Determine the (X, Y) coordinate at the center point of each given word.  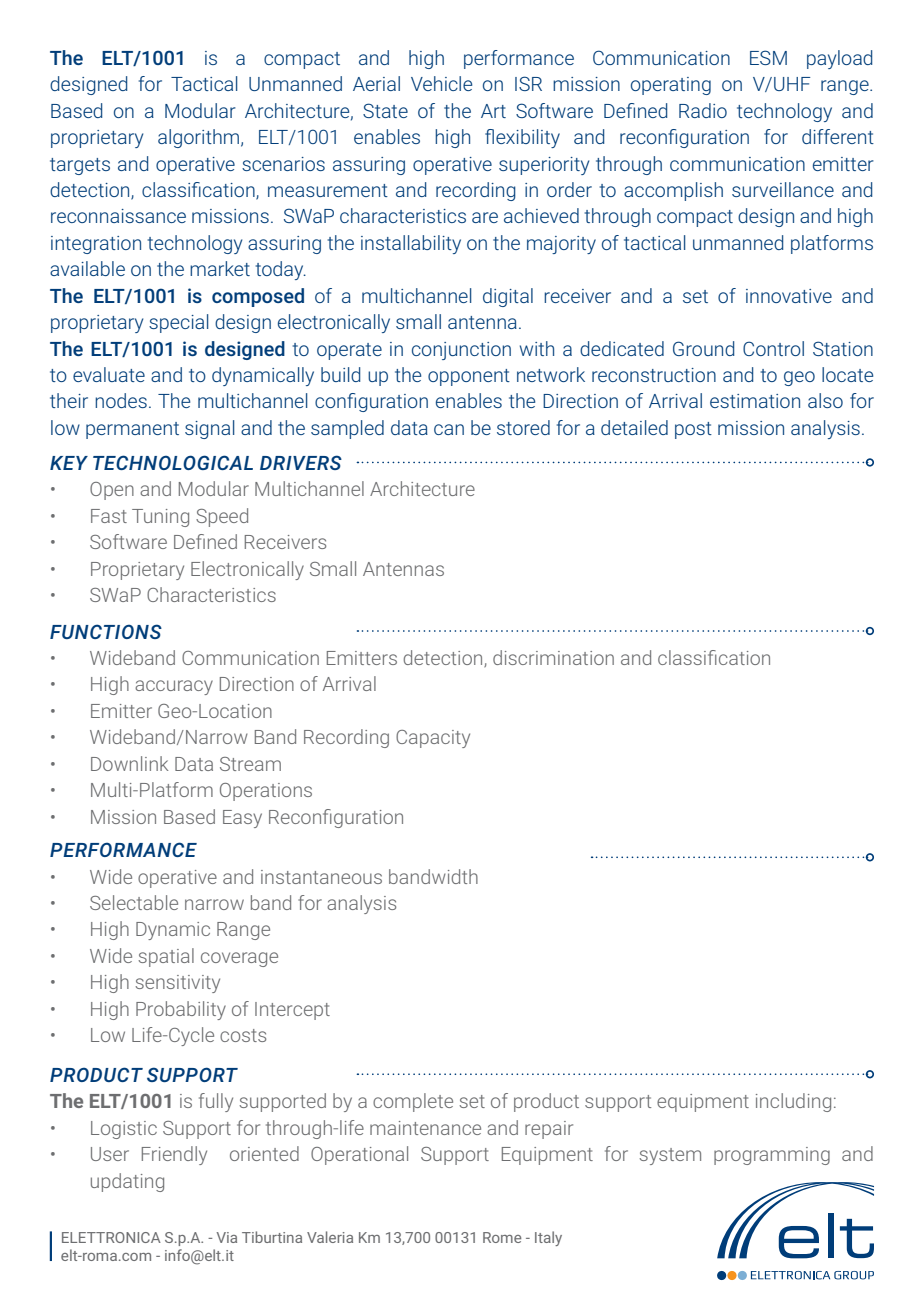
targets (80, 166)
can (449, 429)
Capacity (433, 739)
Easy (242, 819)
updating (127, 1182)
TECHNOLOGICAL (173, 462)
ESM (768, 57)
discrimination (553, 657)
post (693, 430)
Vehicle (441, 83)
